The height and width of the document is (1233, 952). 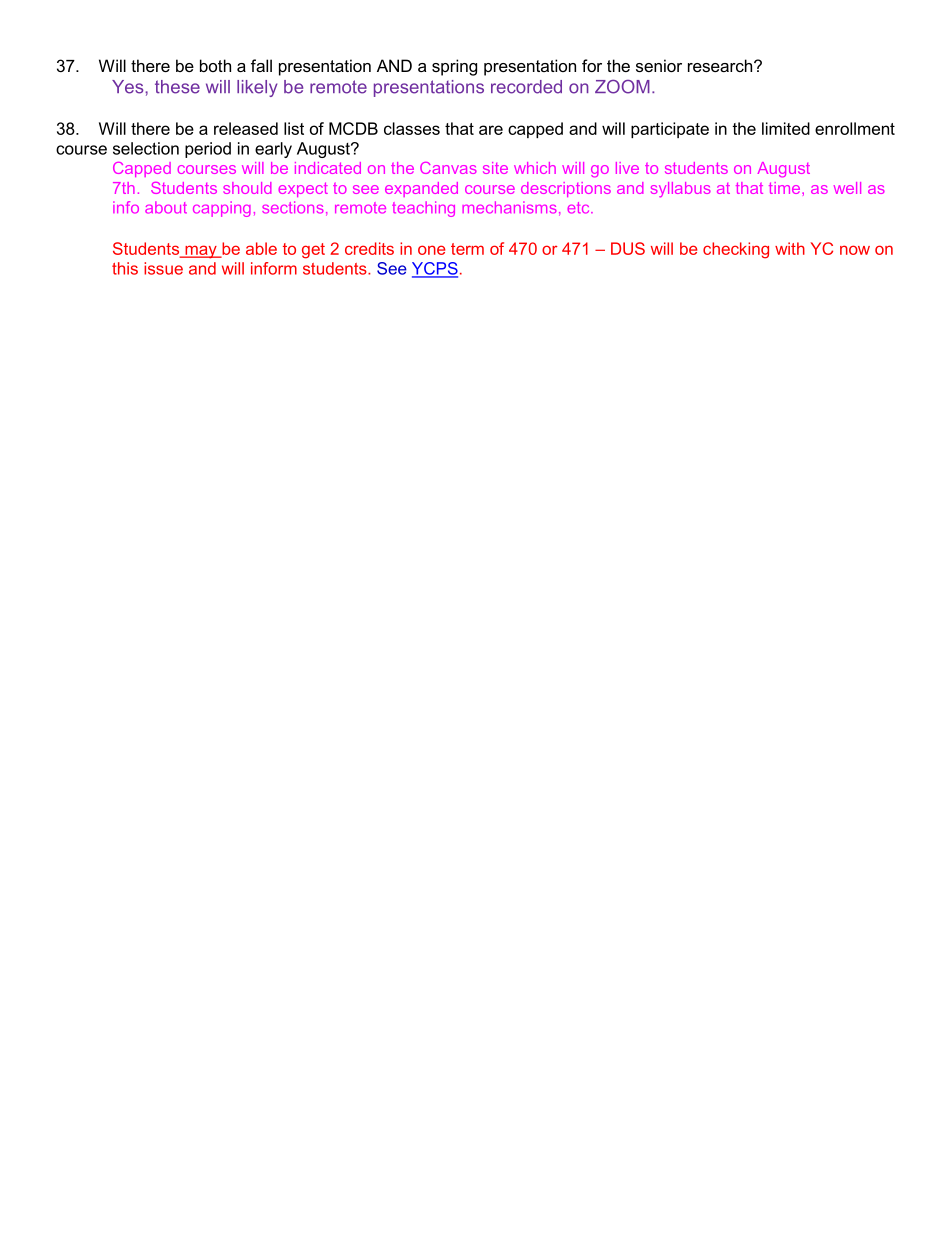 I want to click on limited, so click(x=786, y=128).
